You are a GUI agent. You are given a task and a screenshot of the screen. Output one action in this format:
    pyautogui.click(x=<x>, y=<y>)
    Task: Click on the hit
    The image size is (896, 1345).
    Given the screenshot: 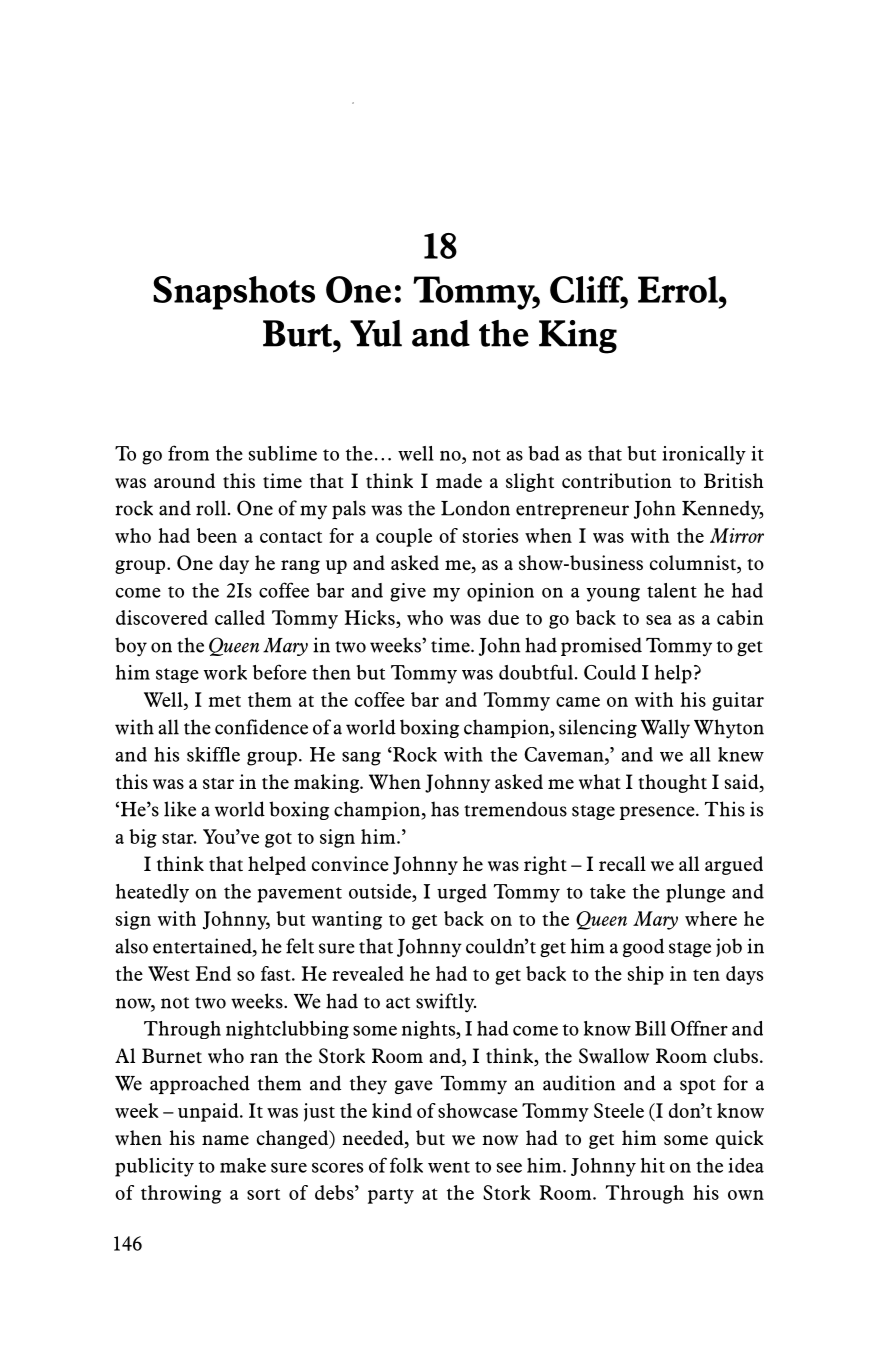 What is the action you would take?
    pyautogui.click(x=653, y=1165)
